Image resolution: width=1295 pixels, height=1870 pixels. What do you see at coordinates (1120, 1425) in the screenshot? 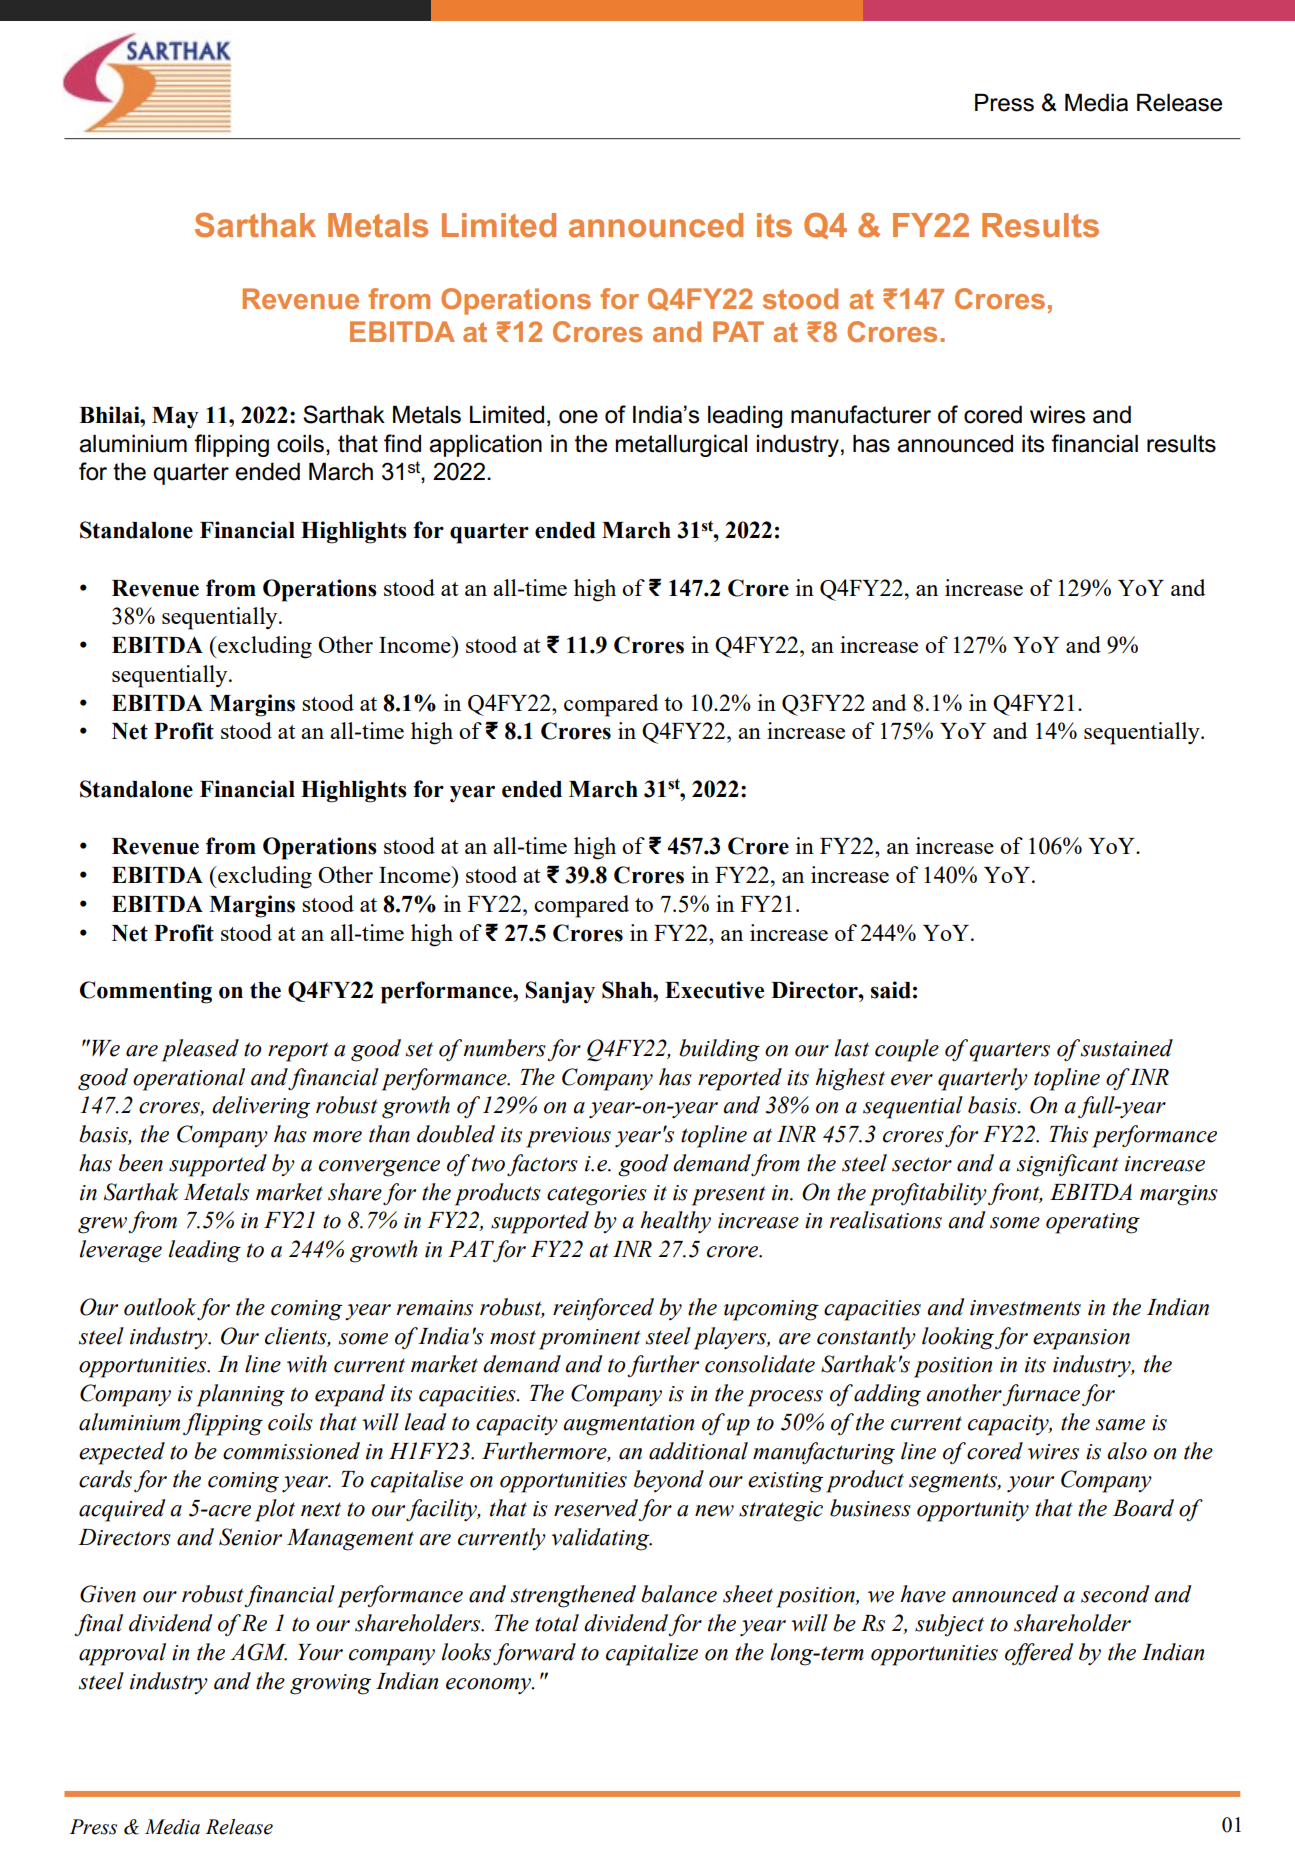
I see `same` at bounding box center [1120, 1425].
